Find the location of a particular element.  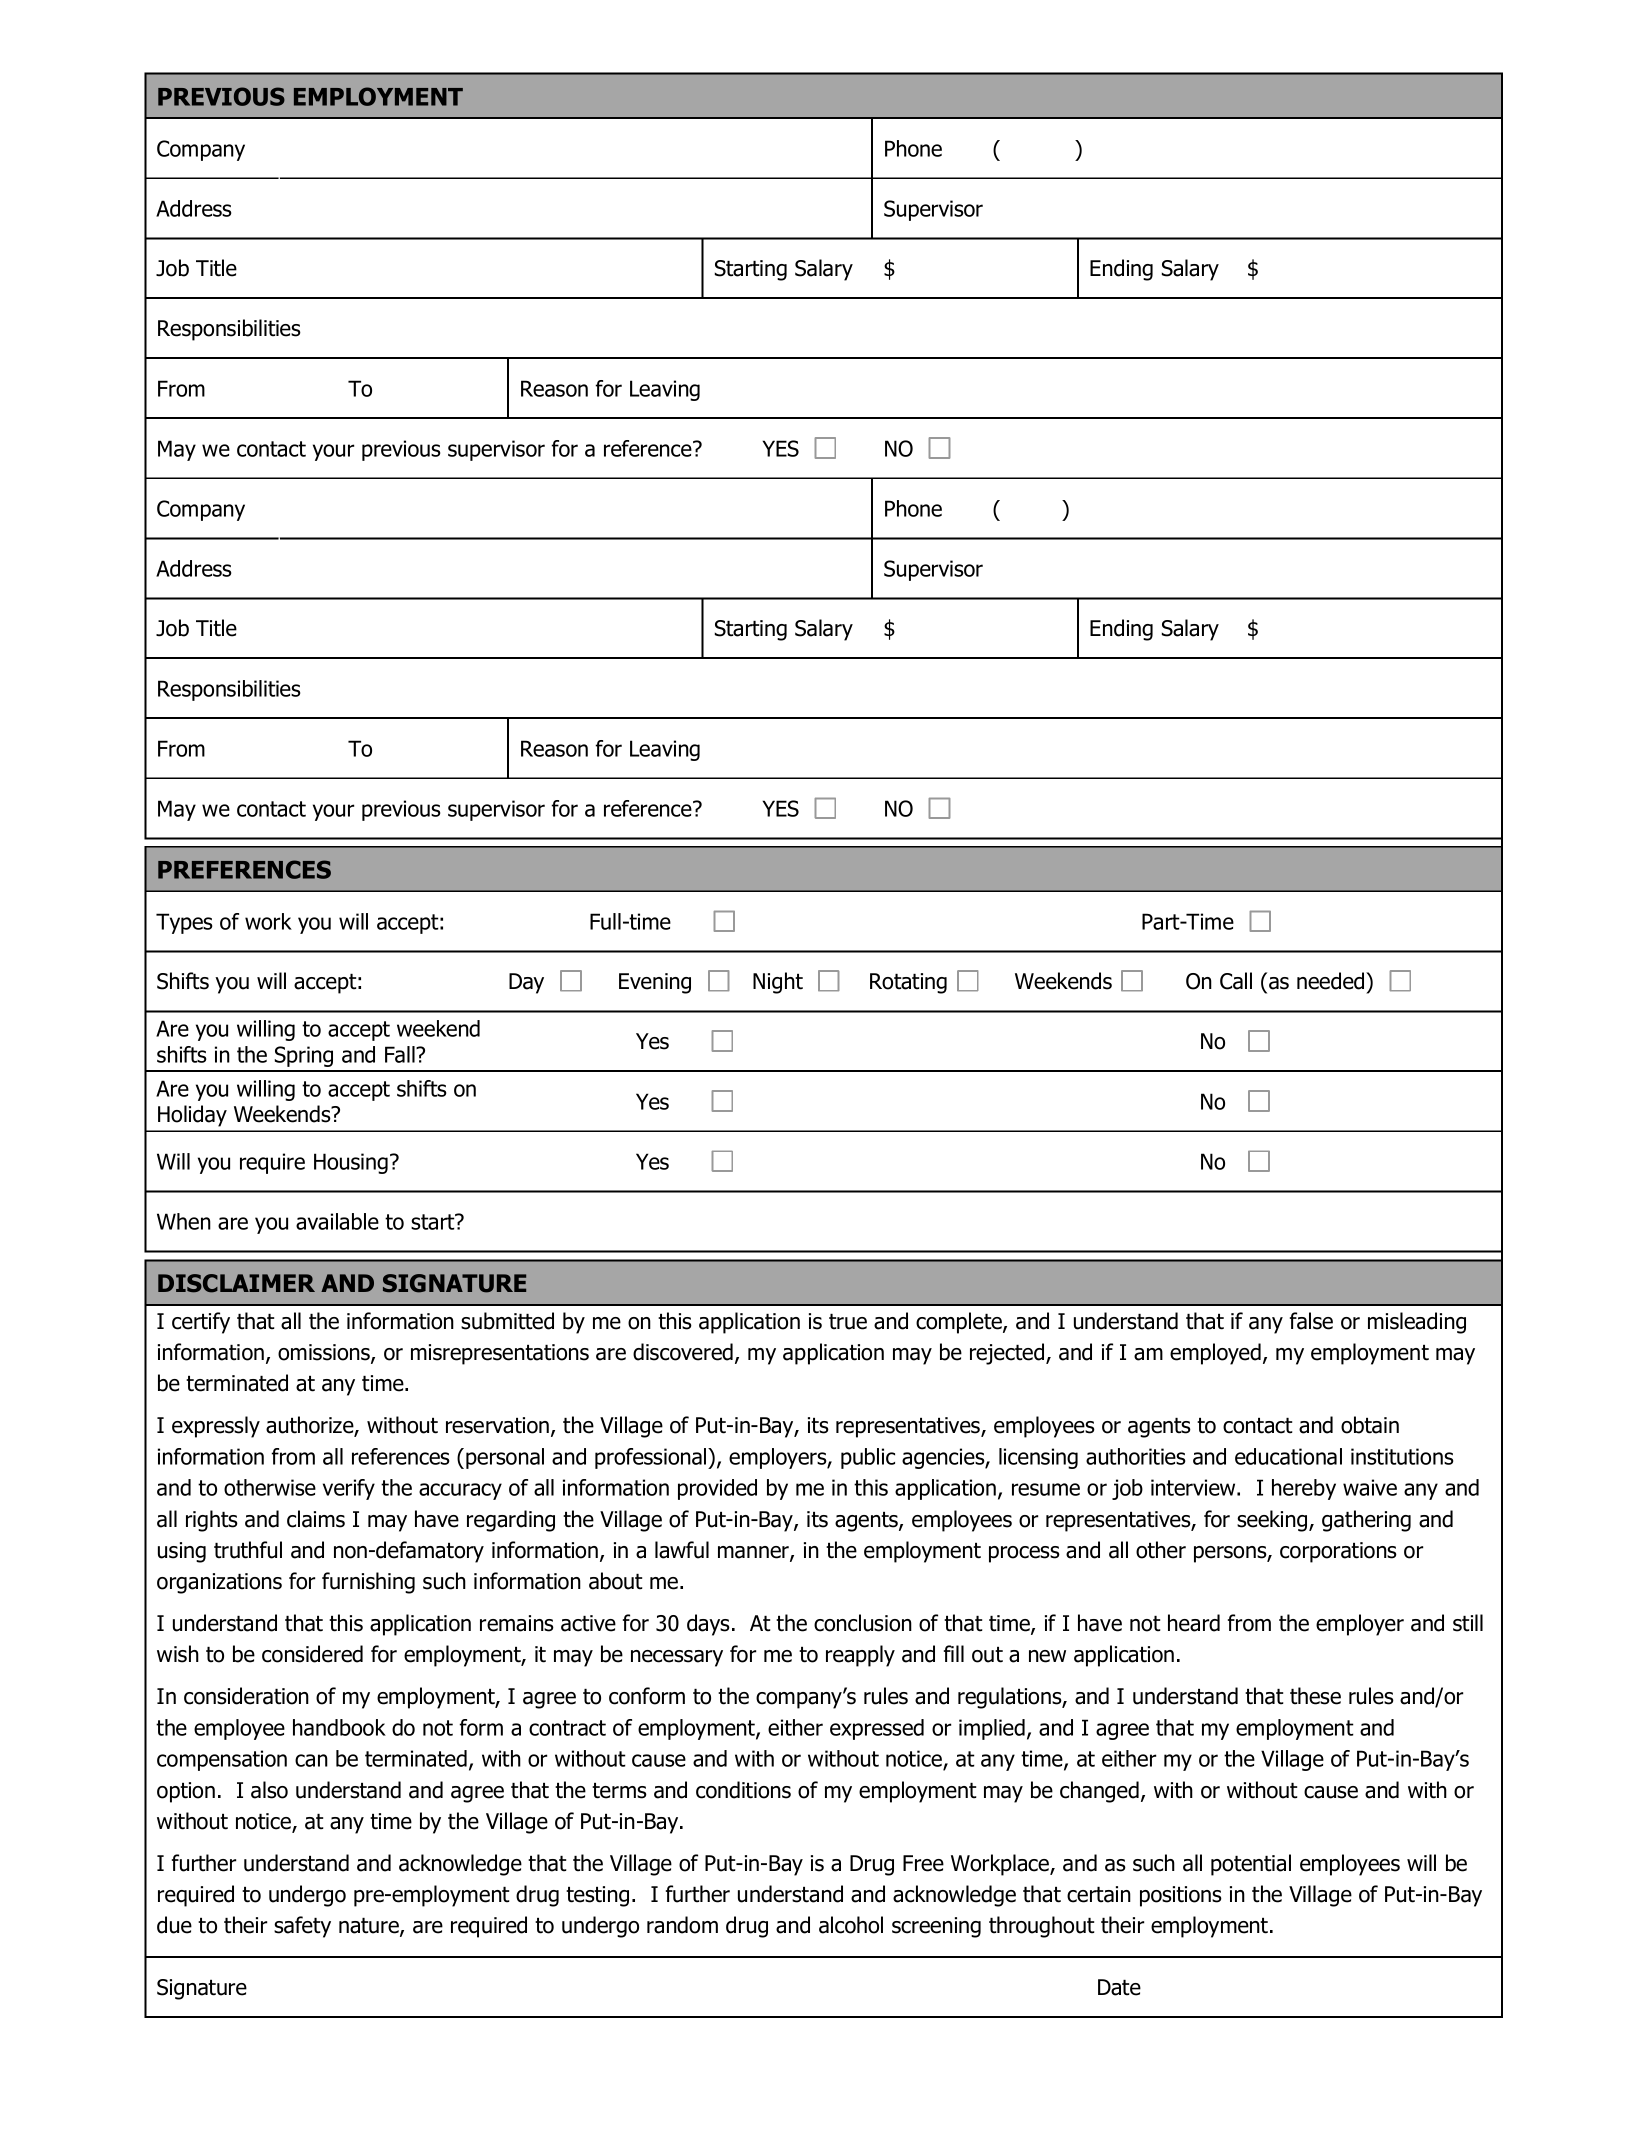

needed is located at coordinates (1332, 981).
